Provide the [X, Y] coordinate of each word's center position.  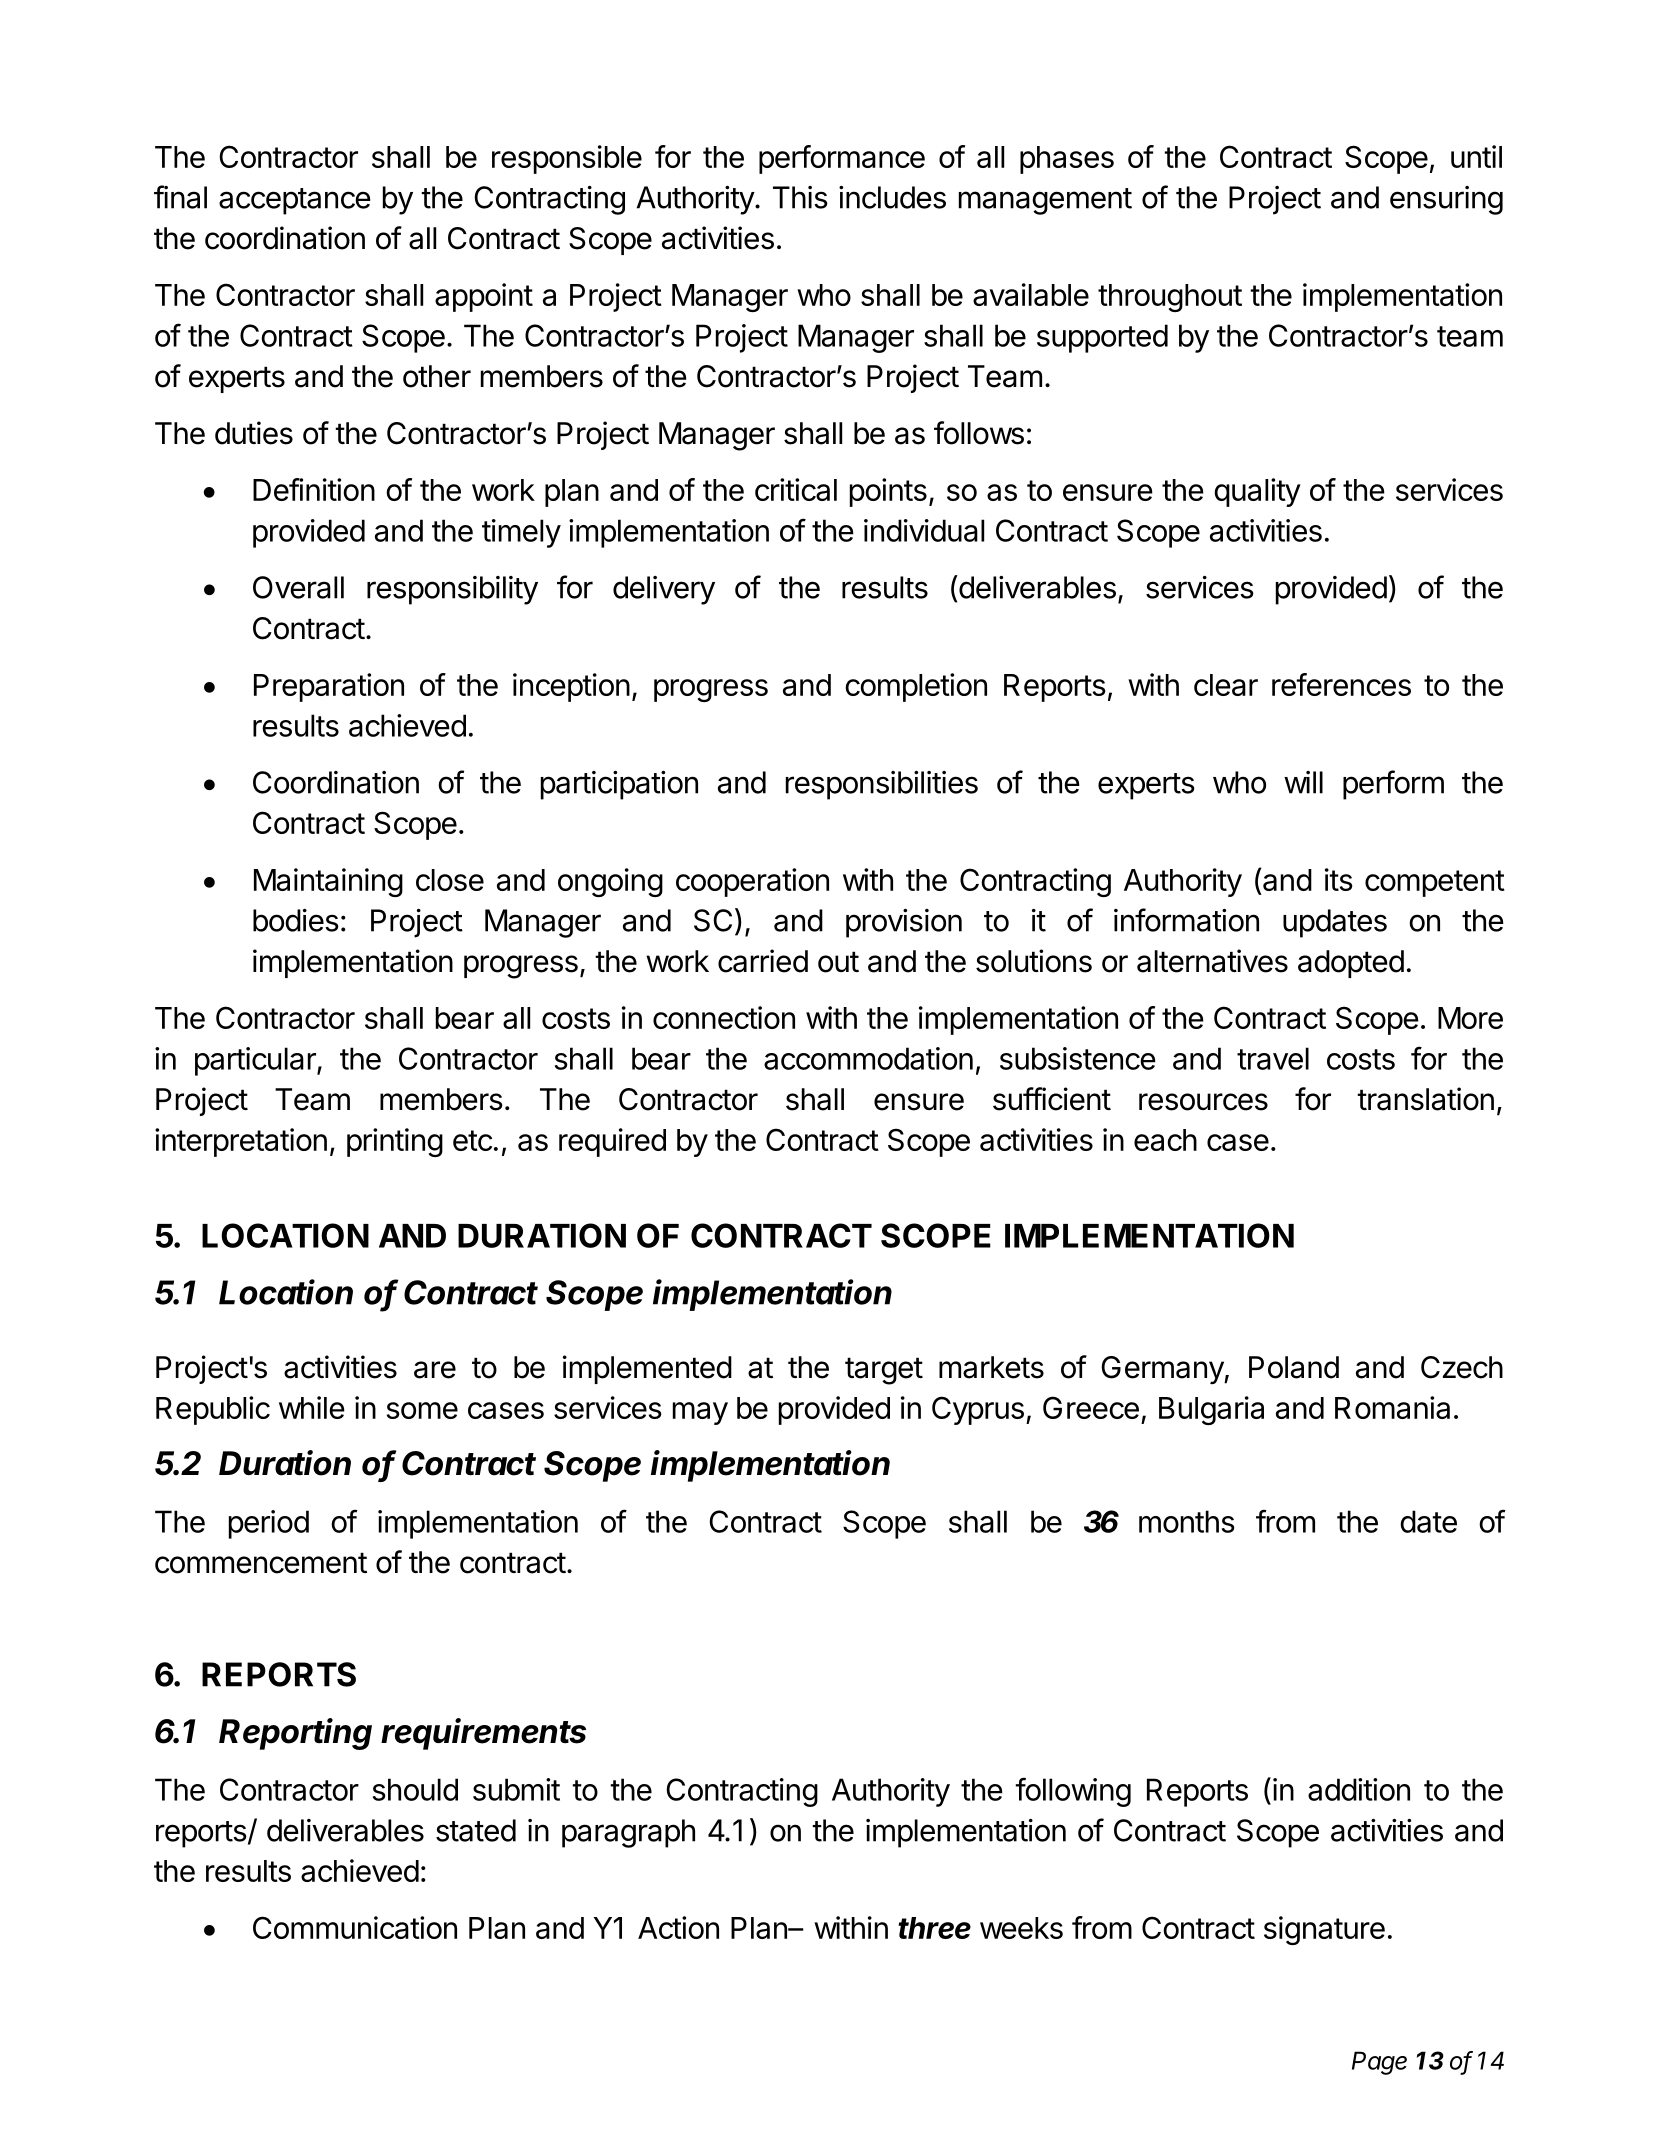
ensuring [1446, 200]
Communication [355, 1927]
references [1341, 684]
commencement [261, 1563]
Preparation [329, 687]
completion [916, 687]
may [700, 1413]
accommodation [868, 1058]
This [800, 197]
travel [1273, 1058]
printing [395, 1142]
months [1187, 1521]
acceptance [295, 201]
